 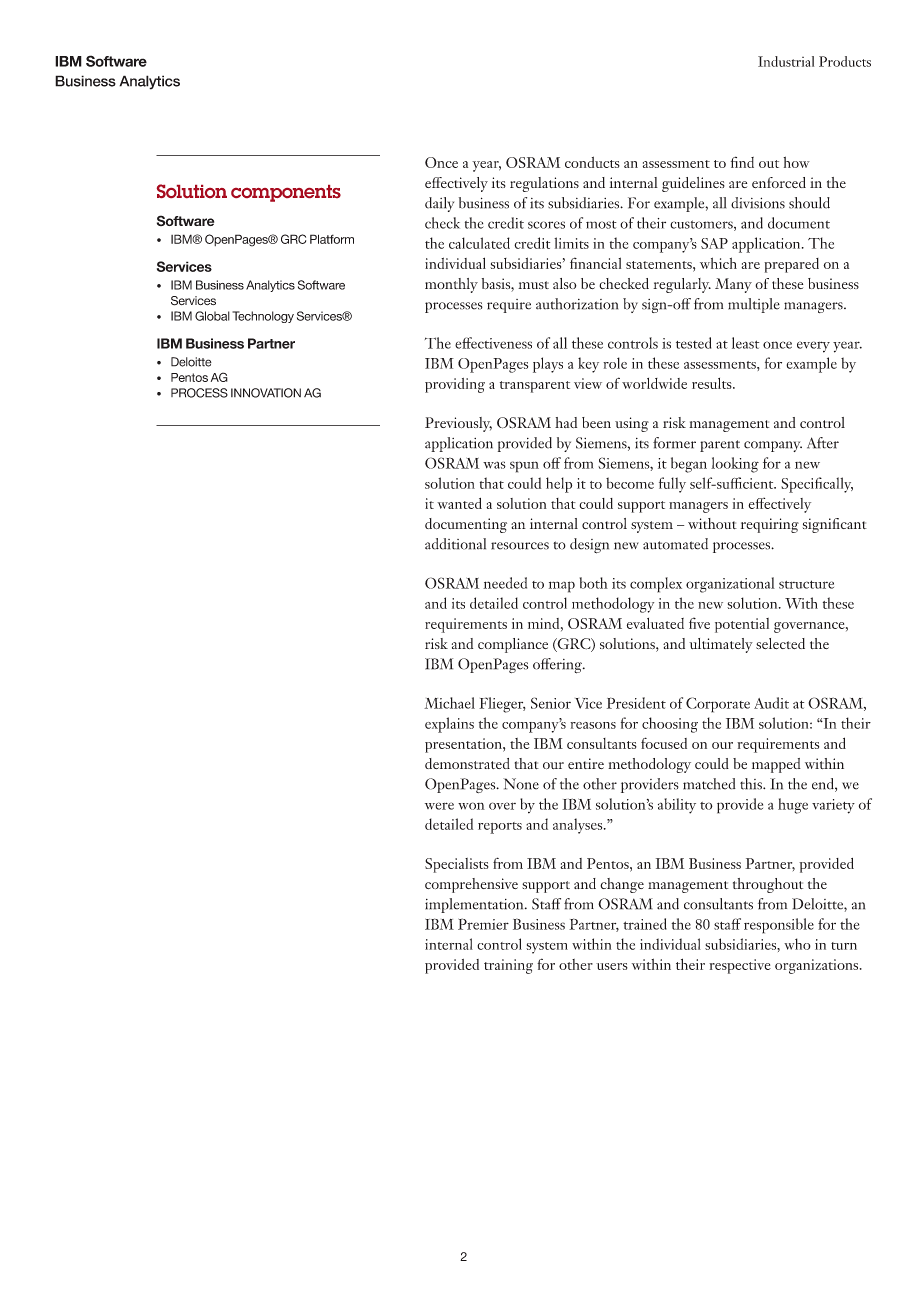 I want to click on implementation, so click(x=475, y=905).
